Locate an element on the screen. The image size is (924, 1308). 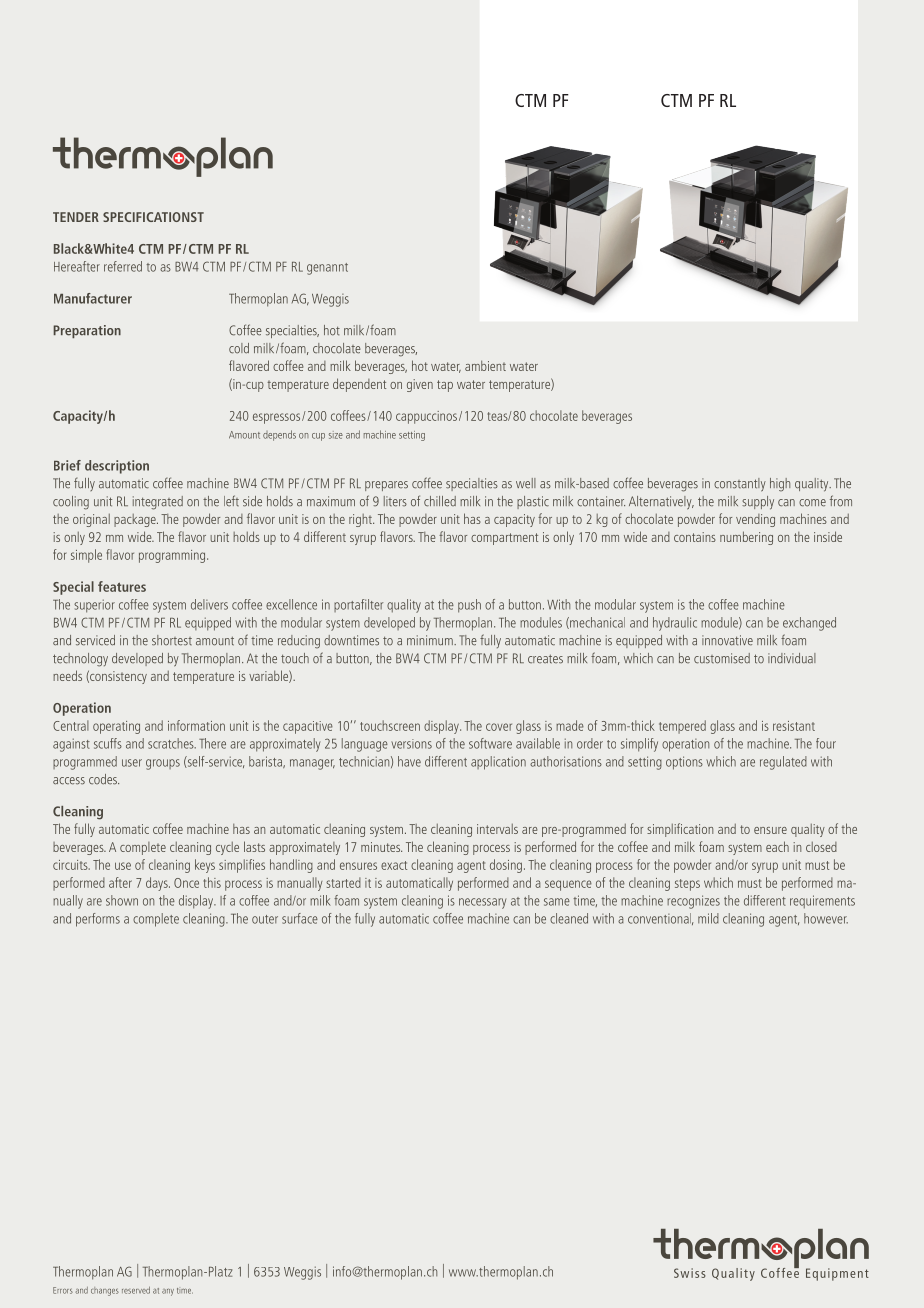
ambient is located at coordinates (485, 365).
